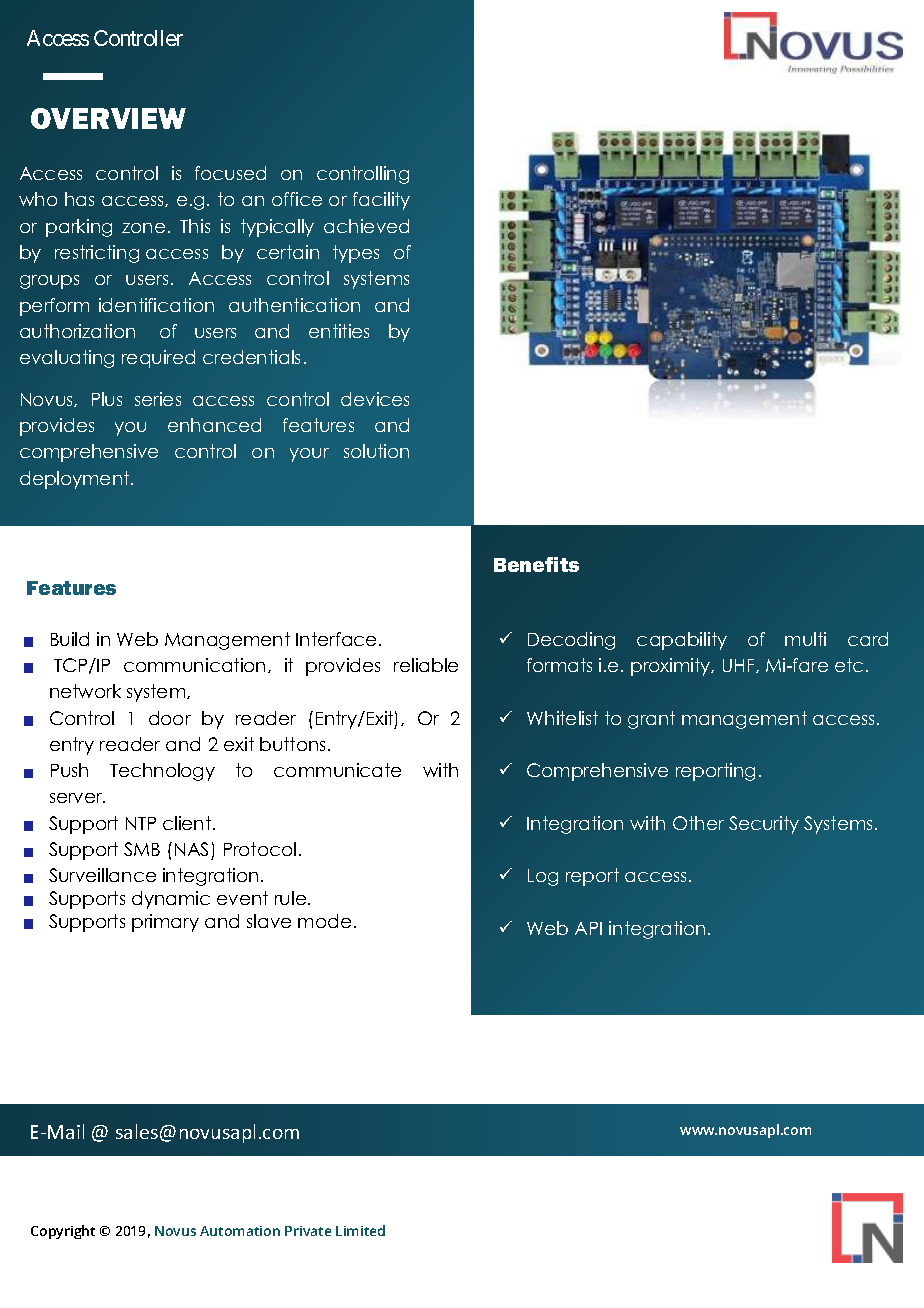  Describe the element at coordinates (63, 1232) in the screenshot. I see `Copyright` at that location.
